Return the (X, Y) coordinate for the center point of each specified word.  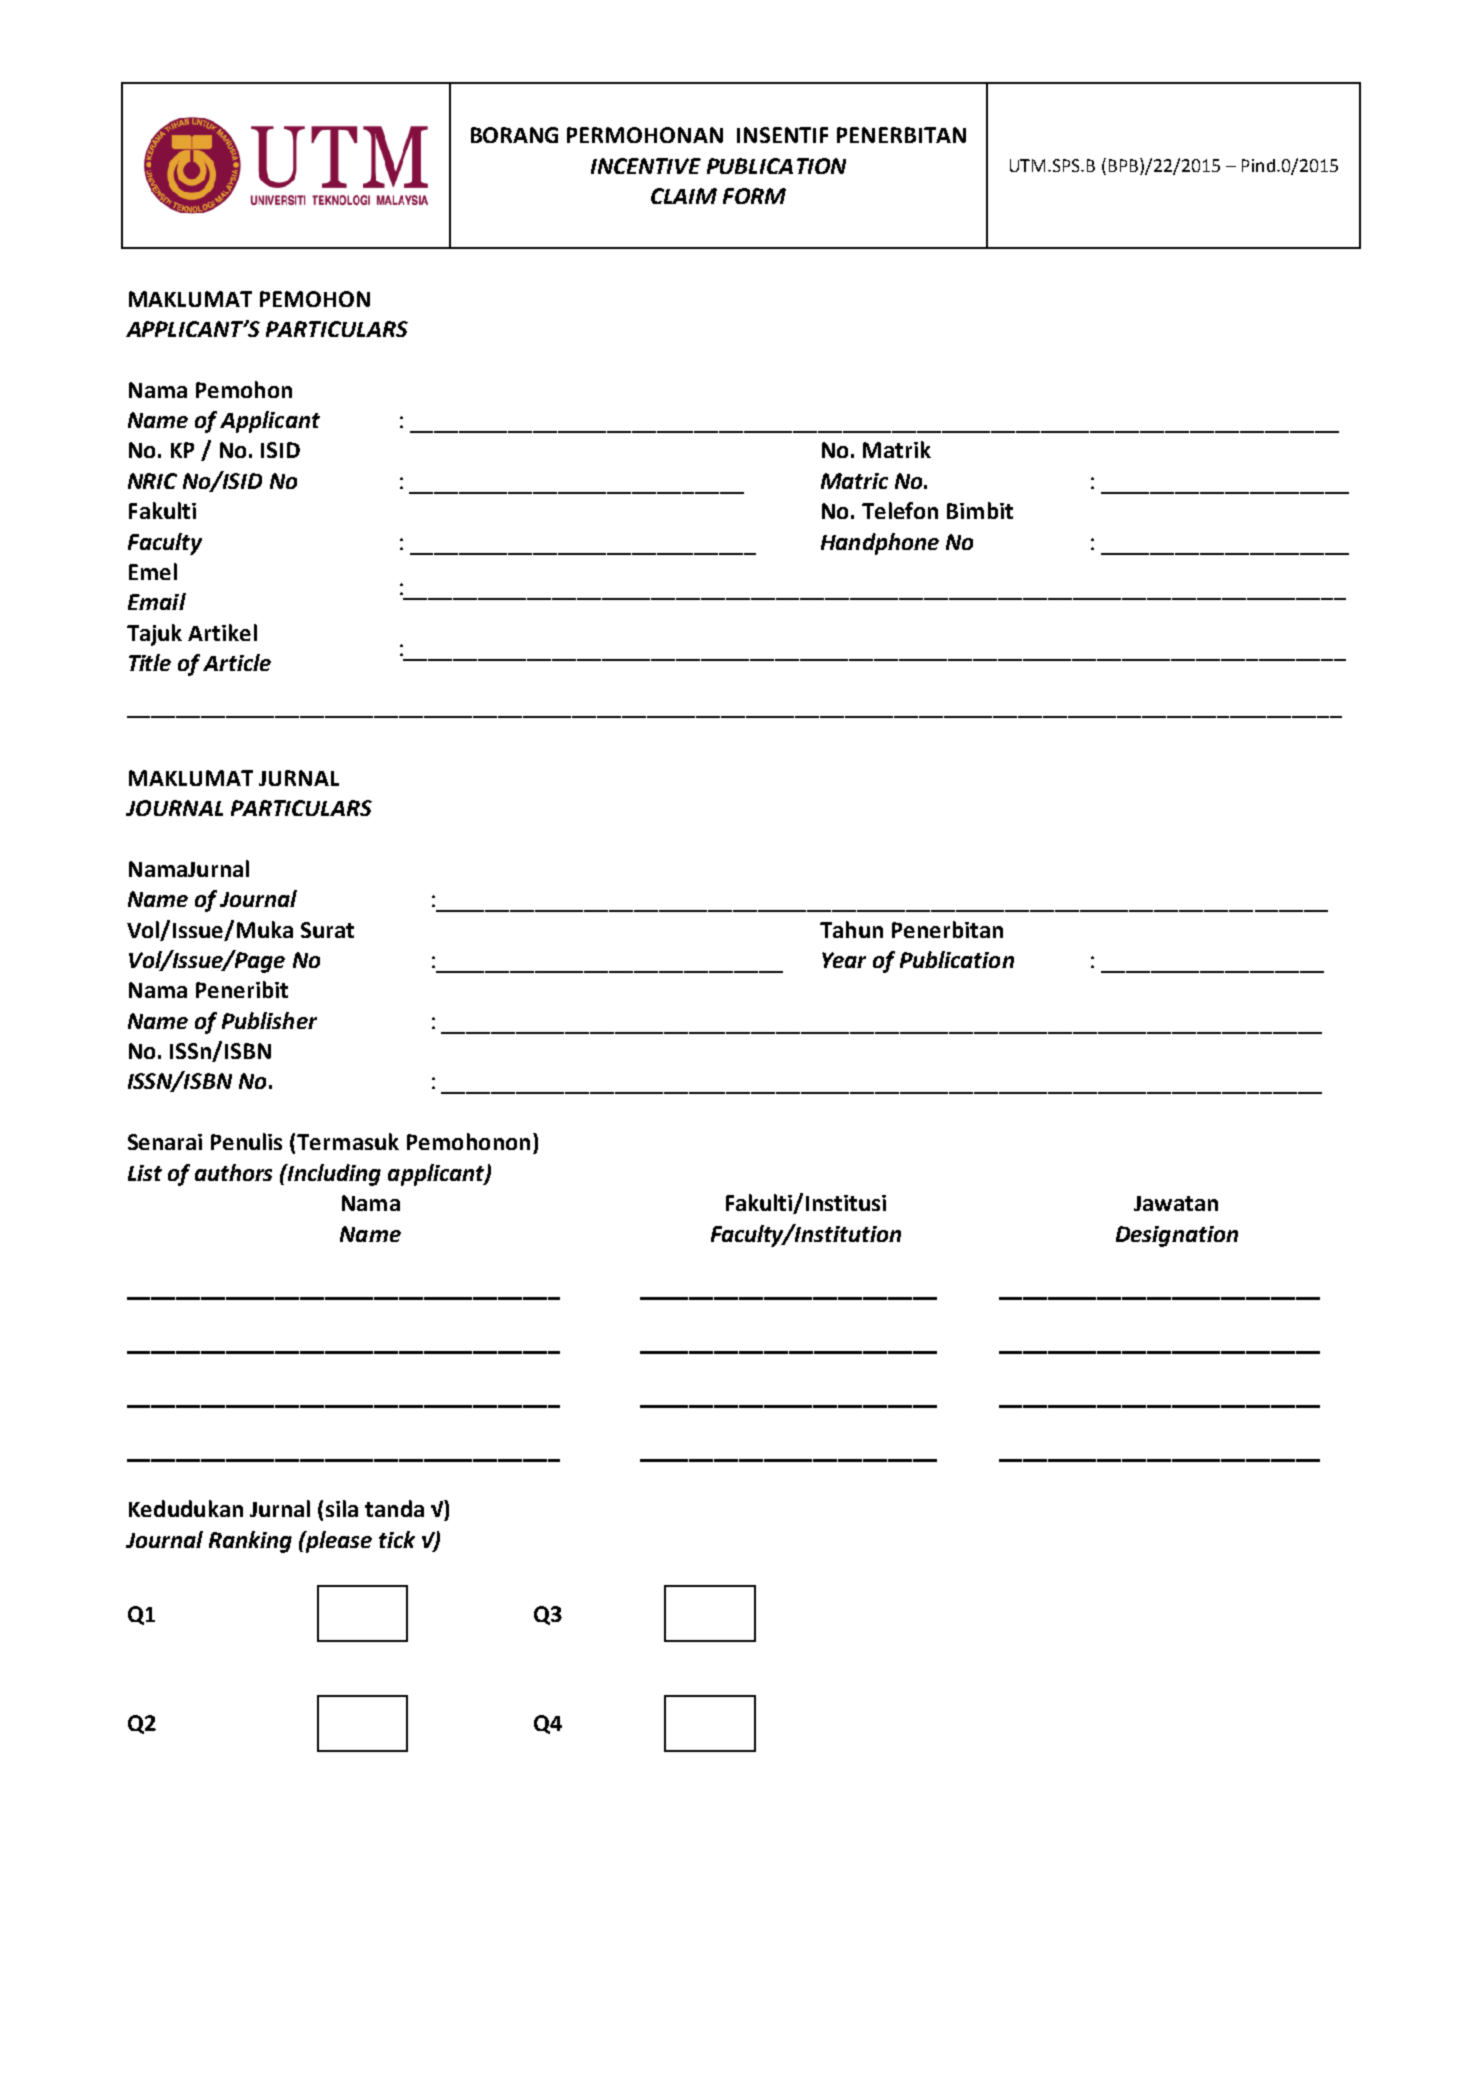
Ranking (250, 1542)
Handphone (880, 544)
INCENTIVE (646, 166)
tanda (394, 1508)
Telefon (900, 510)
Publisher (269, 1020)
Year (844, 960)
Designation (1177, 1236)
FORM (754, 196)
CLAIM (684, 196)
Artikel (222, 632)
